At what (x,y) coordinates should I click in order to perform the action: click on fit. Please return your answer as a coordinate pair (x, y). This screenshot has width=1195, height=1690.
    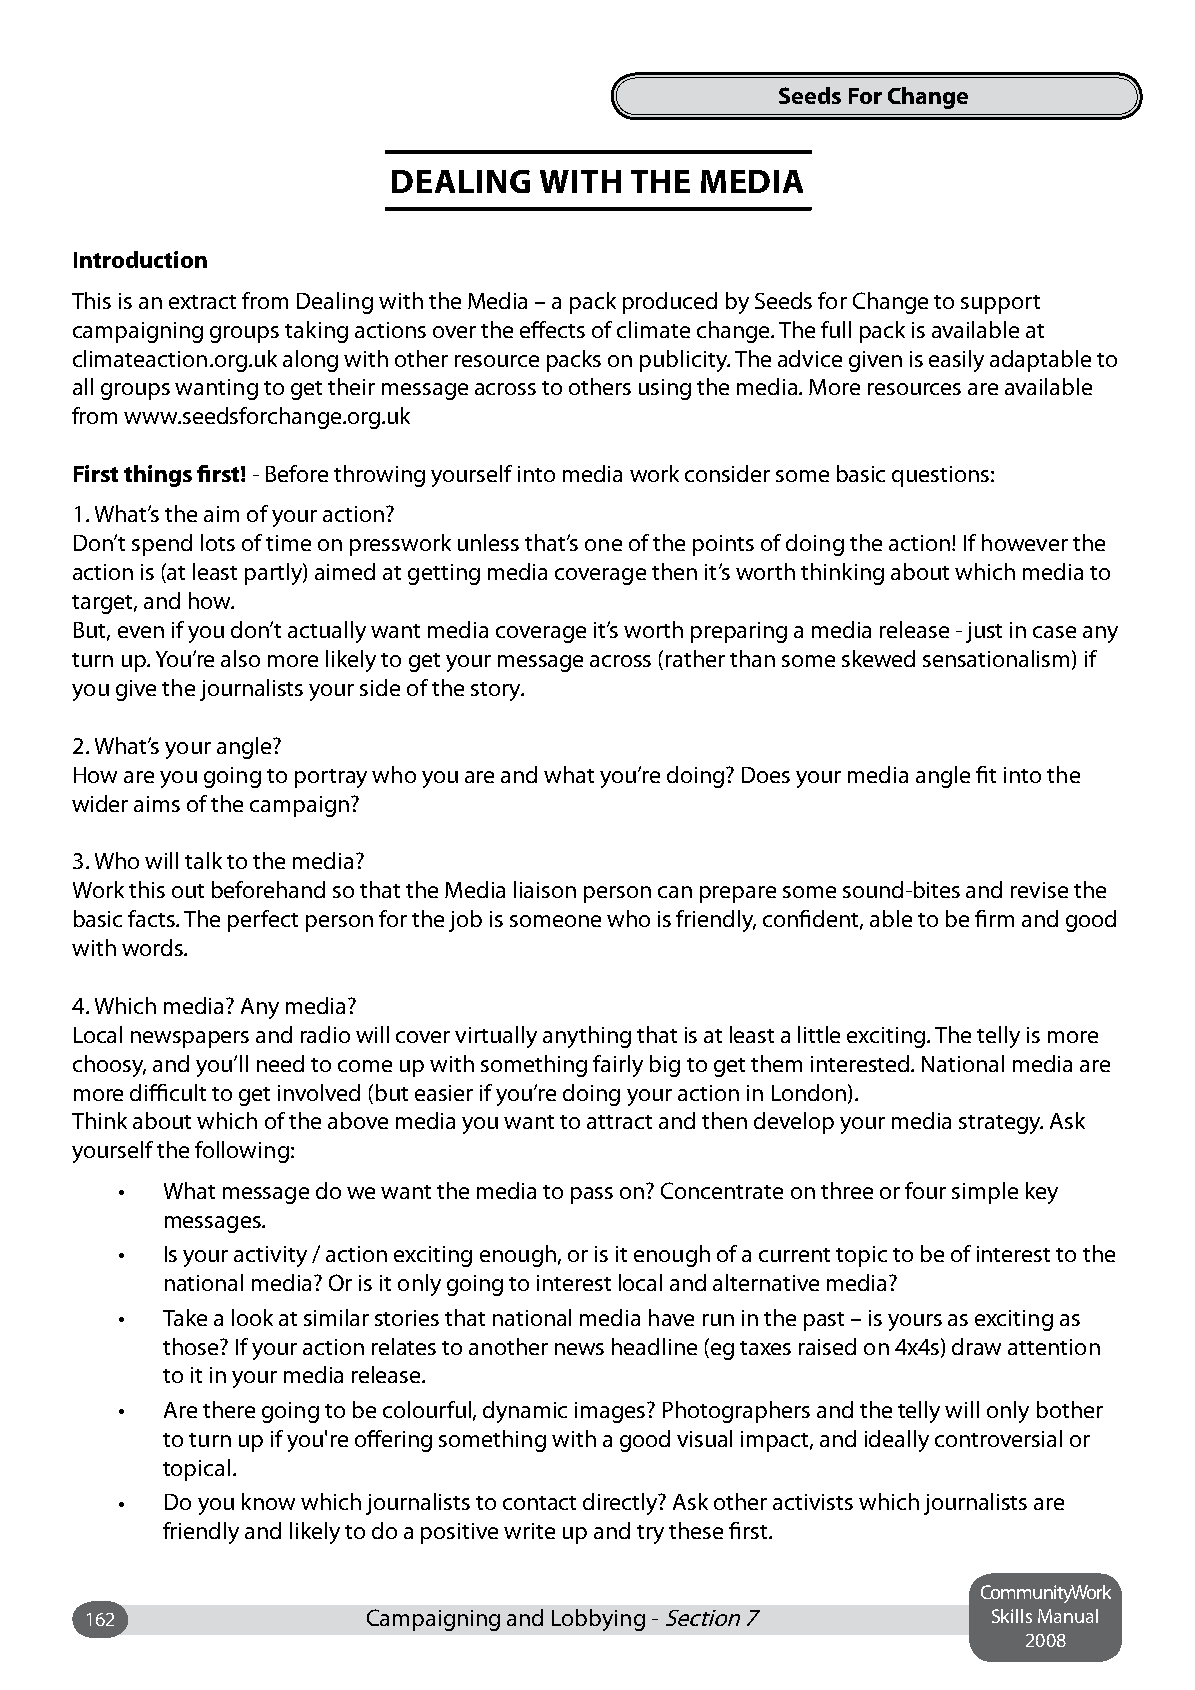
    Looking at the image, I should click on (986, 774).
